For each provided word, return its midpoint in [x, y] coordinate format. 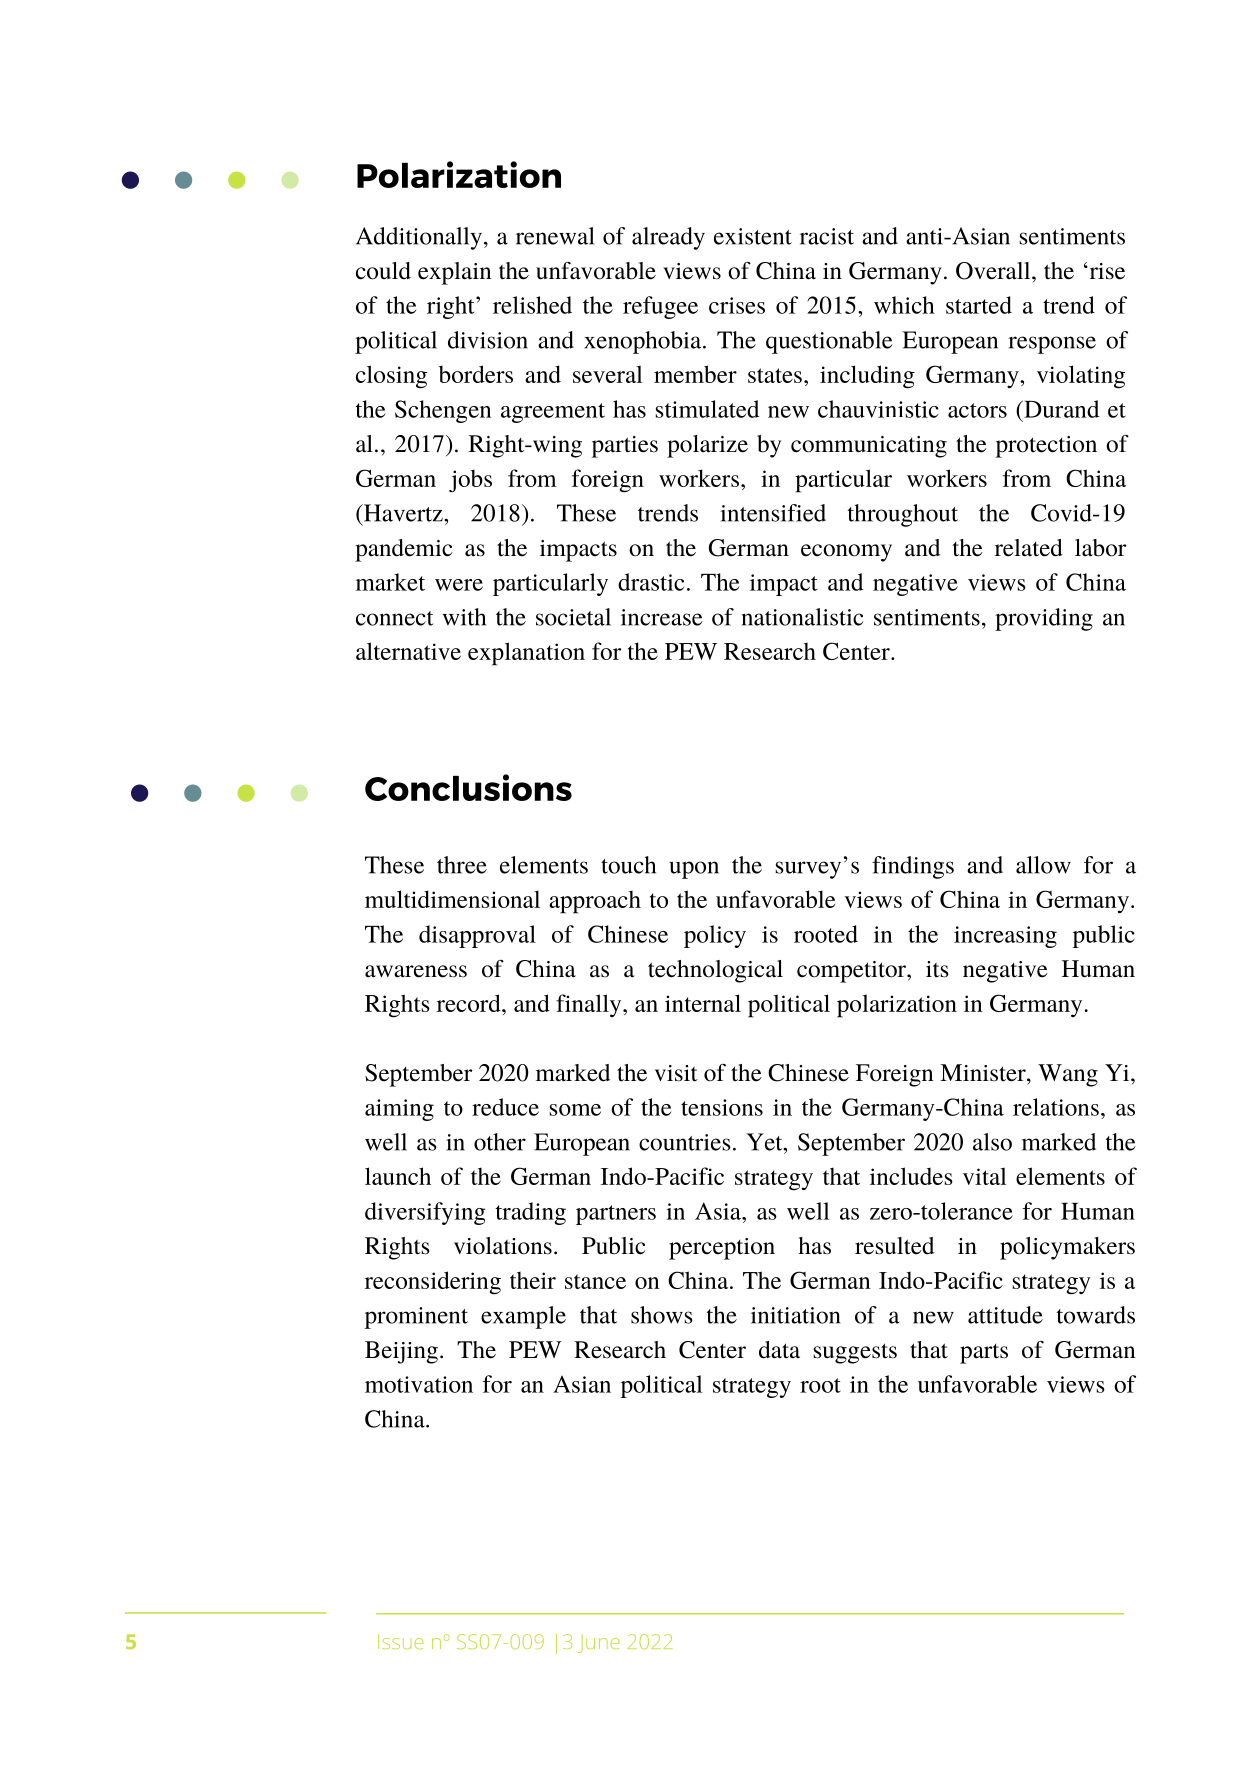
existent [753, 236]
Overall [994, 271]
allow [1043, 865]
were [459, 585]
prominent [416, 1318]
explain [455, 273]
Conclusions [468, 787]
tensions [722, 1107]
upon [694, 870]
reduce [505, 1107]
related [1029, 548]
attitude [1005, 1315]
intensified [773, 513]
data [779, 1350]
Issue [400, 1641]
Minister [984, 1073]
